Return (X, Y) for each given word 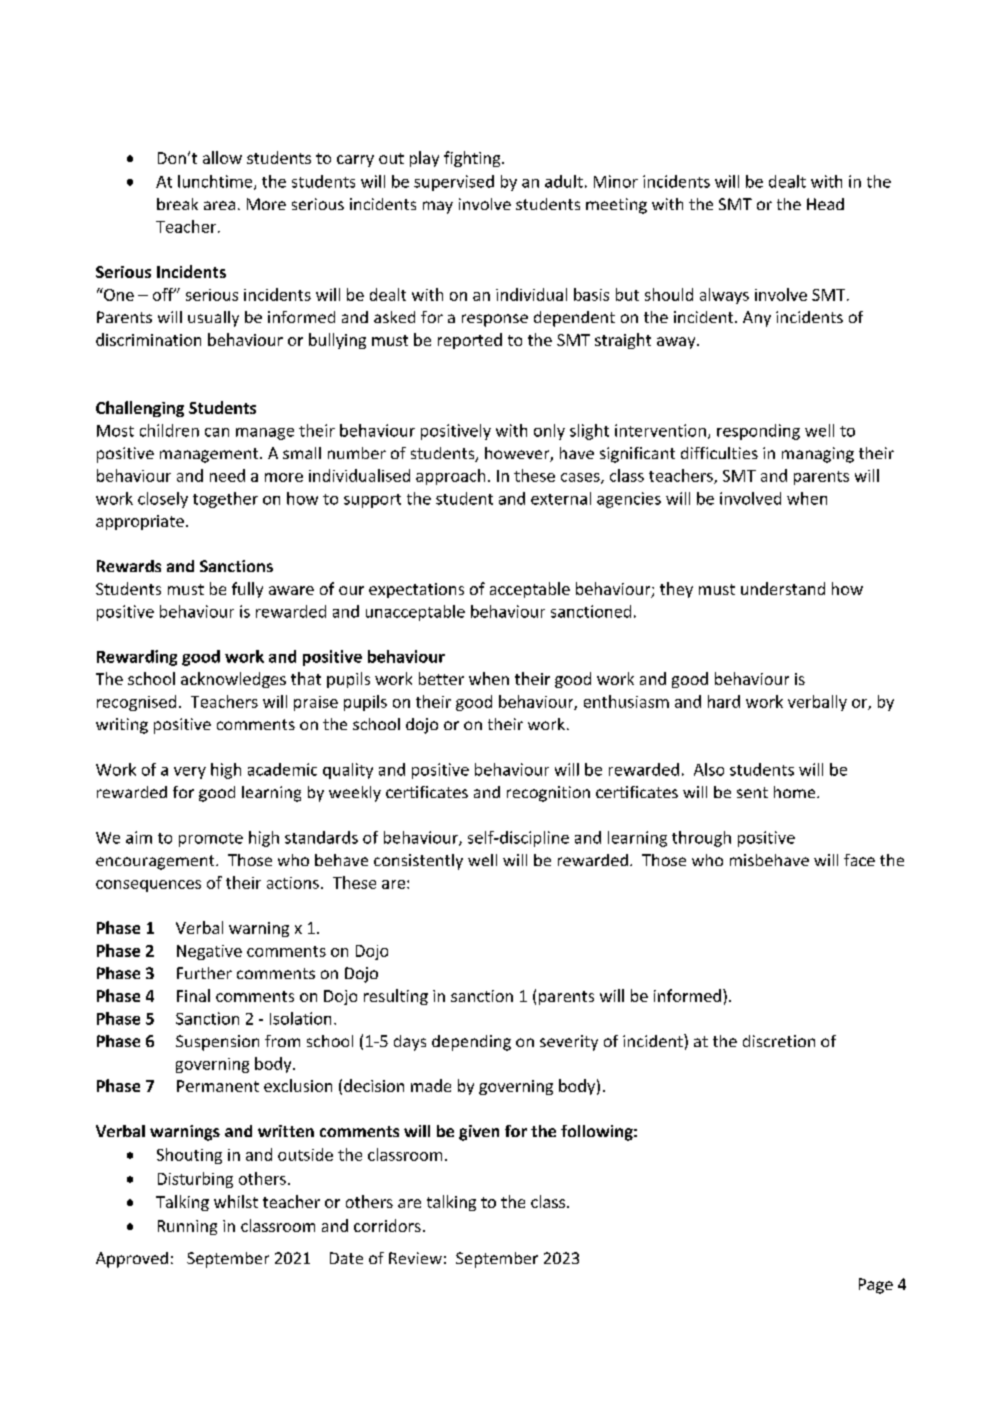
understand (783, 588)
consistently (418, 862)
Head (825, 204)
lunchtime (216, 182)
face (859, 860)
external (561, 498)
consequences (148, 886)
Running (187, 1227)
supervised (454, 183)
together (225, 500)
